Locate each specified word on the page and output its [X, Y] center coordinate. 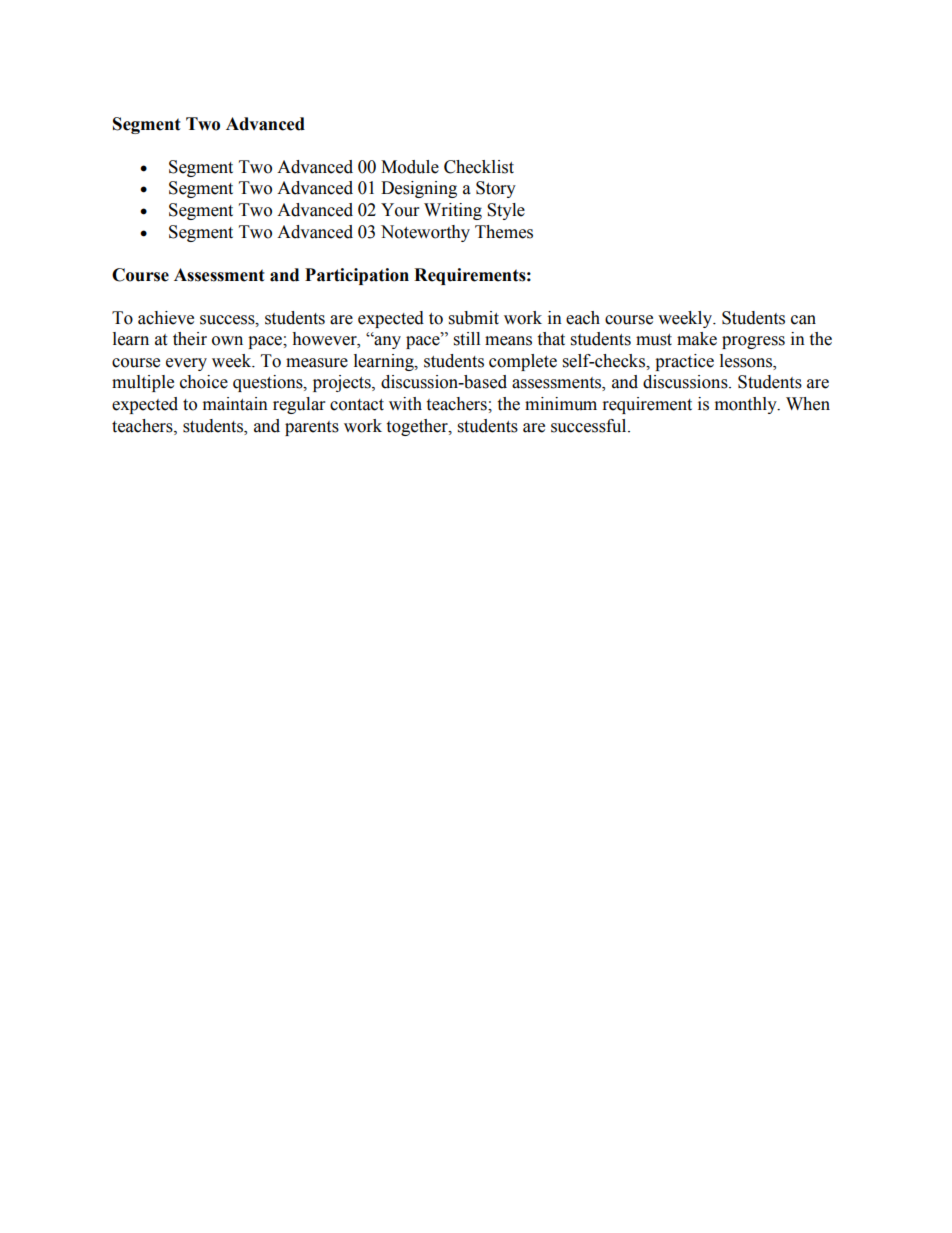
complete [523, 362]
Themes [504, 232]
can [803, 320]
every [186, 364]
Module [410, 167]
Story [496, 189]
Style [506, 211]
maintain [235, 404]
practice [684, 362]
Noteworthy [425, 233]
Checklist [479, 167]
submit [474, 318]
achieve [166, 318]
